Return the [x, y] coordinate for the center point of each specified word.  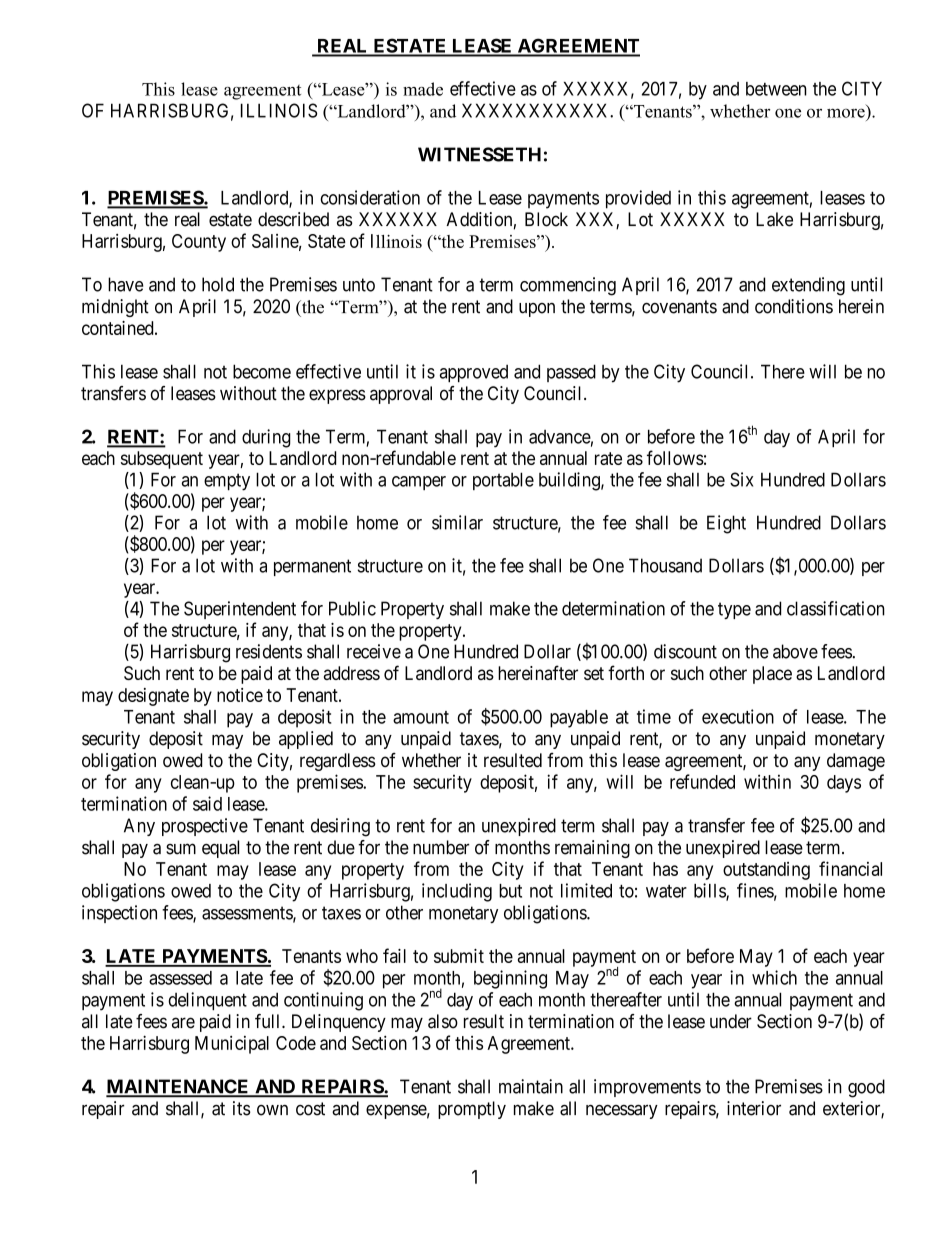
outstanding [766, 871]
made [423, 89]
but [510, 891]
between [776, 89]
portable [503, 481]
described [293, 219]
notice [240, 695]
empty [227, 482]
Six [741, 479]
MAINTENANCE [178, 1087]
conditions [794, 306]
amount [421, 717]
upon [537, 310]
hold [218, 284]
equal [220, 849]
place [772, 675]
